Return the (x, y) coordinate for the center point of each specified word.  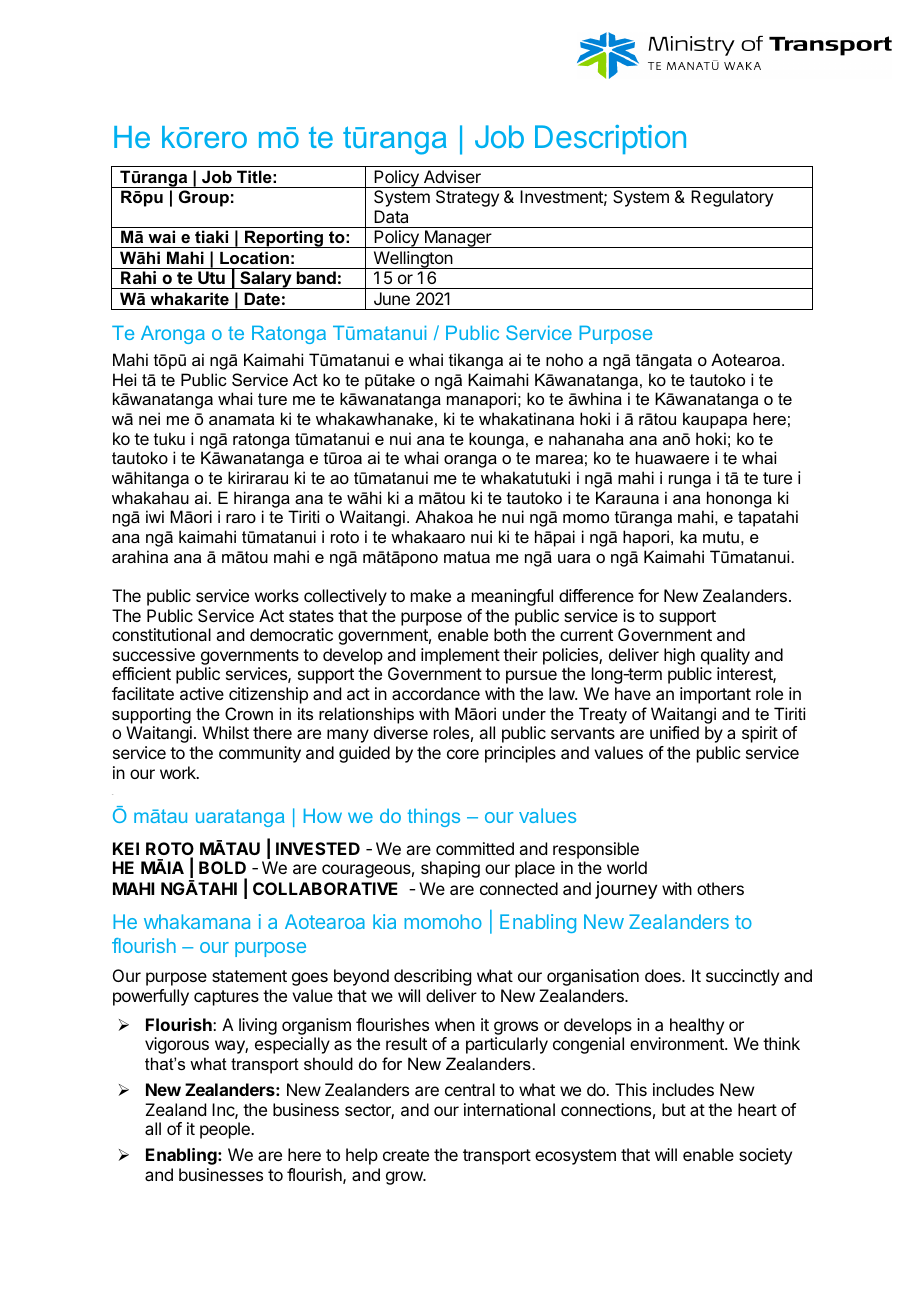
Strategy (467, 198)
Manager (458, 239)
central (470, 1089)
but (674, 1109)
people (226, 1130)
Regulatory (732, 198)
